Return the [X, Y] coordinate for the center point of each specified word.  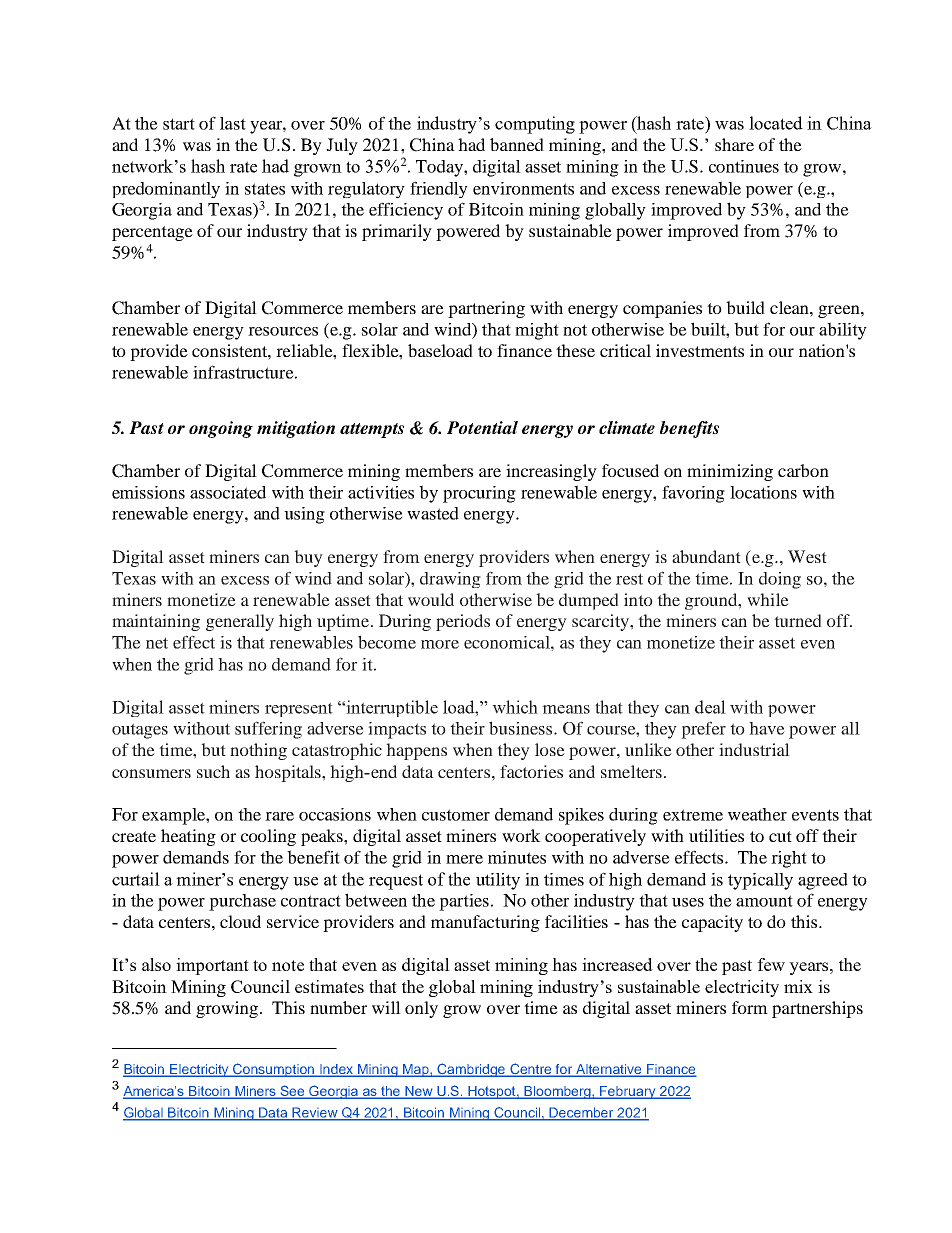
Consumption [274, 1070]
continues [744, 166]
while [768, 599]
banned [517, 144]
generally [240, 622]
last [233, 123]
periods [463, 622]
